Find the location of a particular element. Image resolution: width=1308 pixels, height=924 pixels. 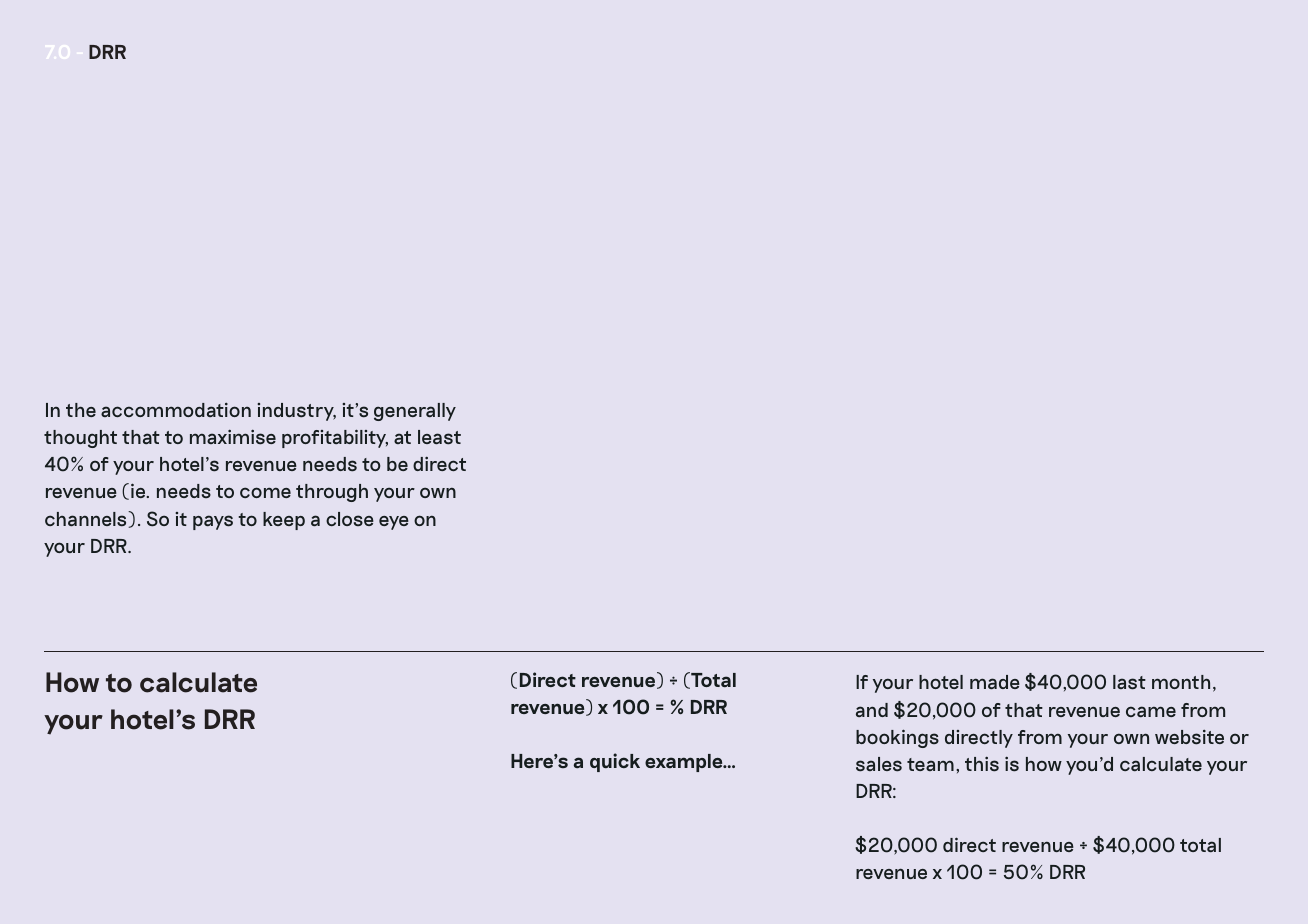

last is located at coordinates (1129, 682).
